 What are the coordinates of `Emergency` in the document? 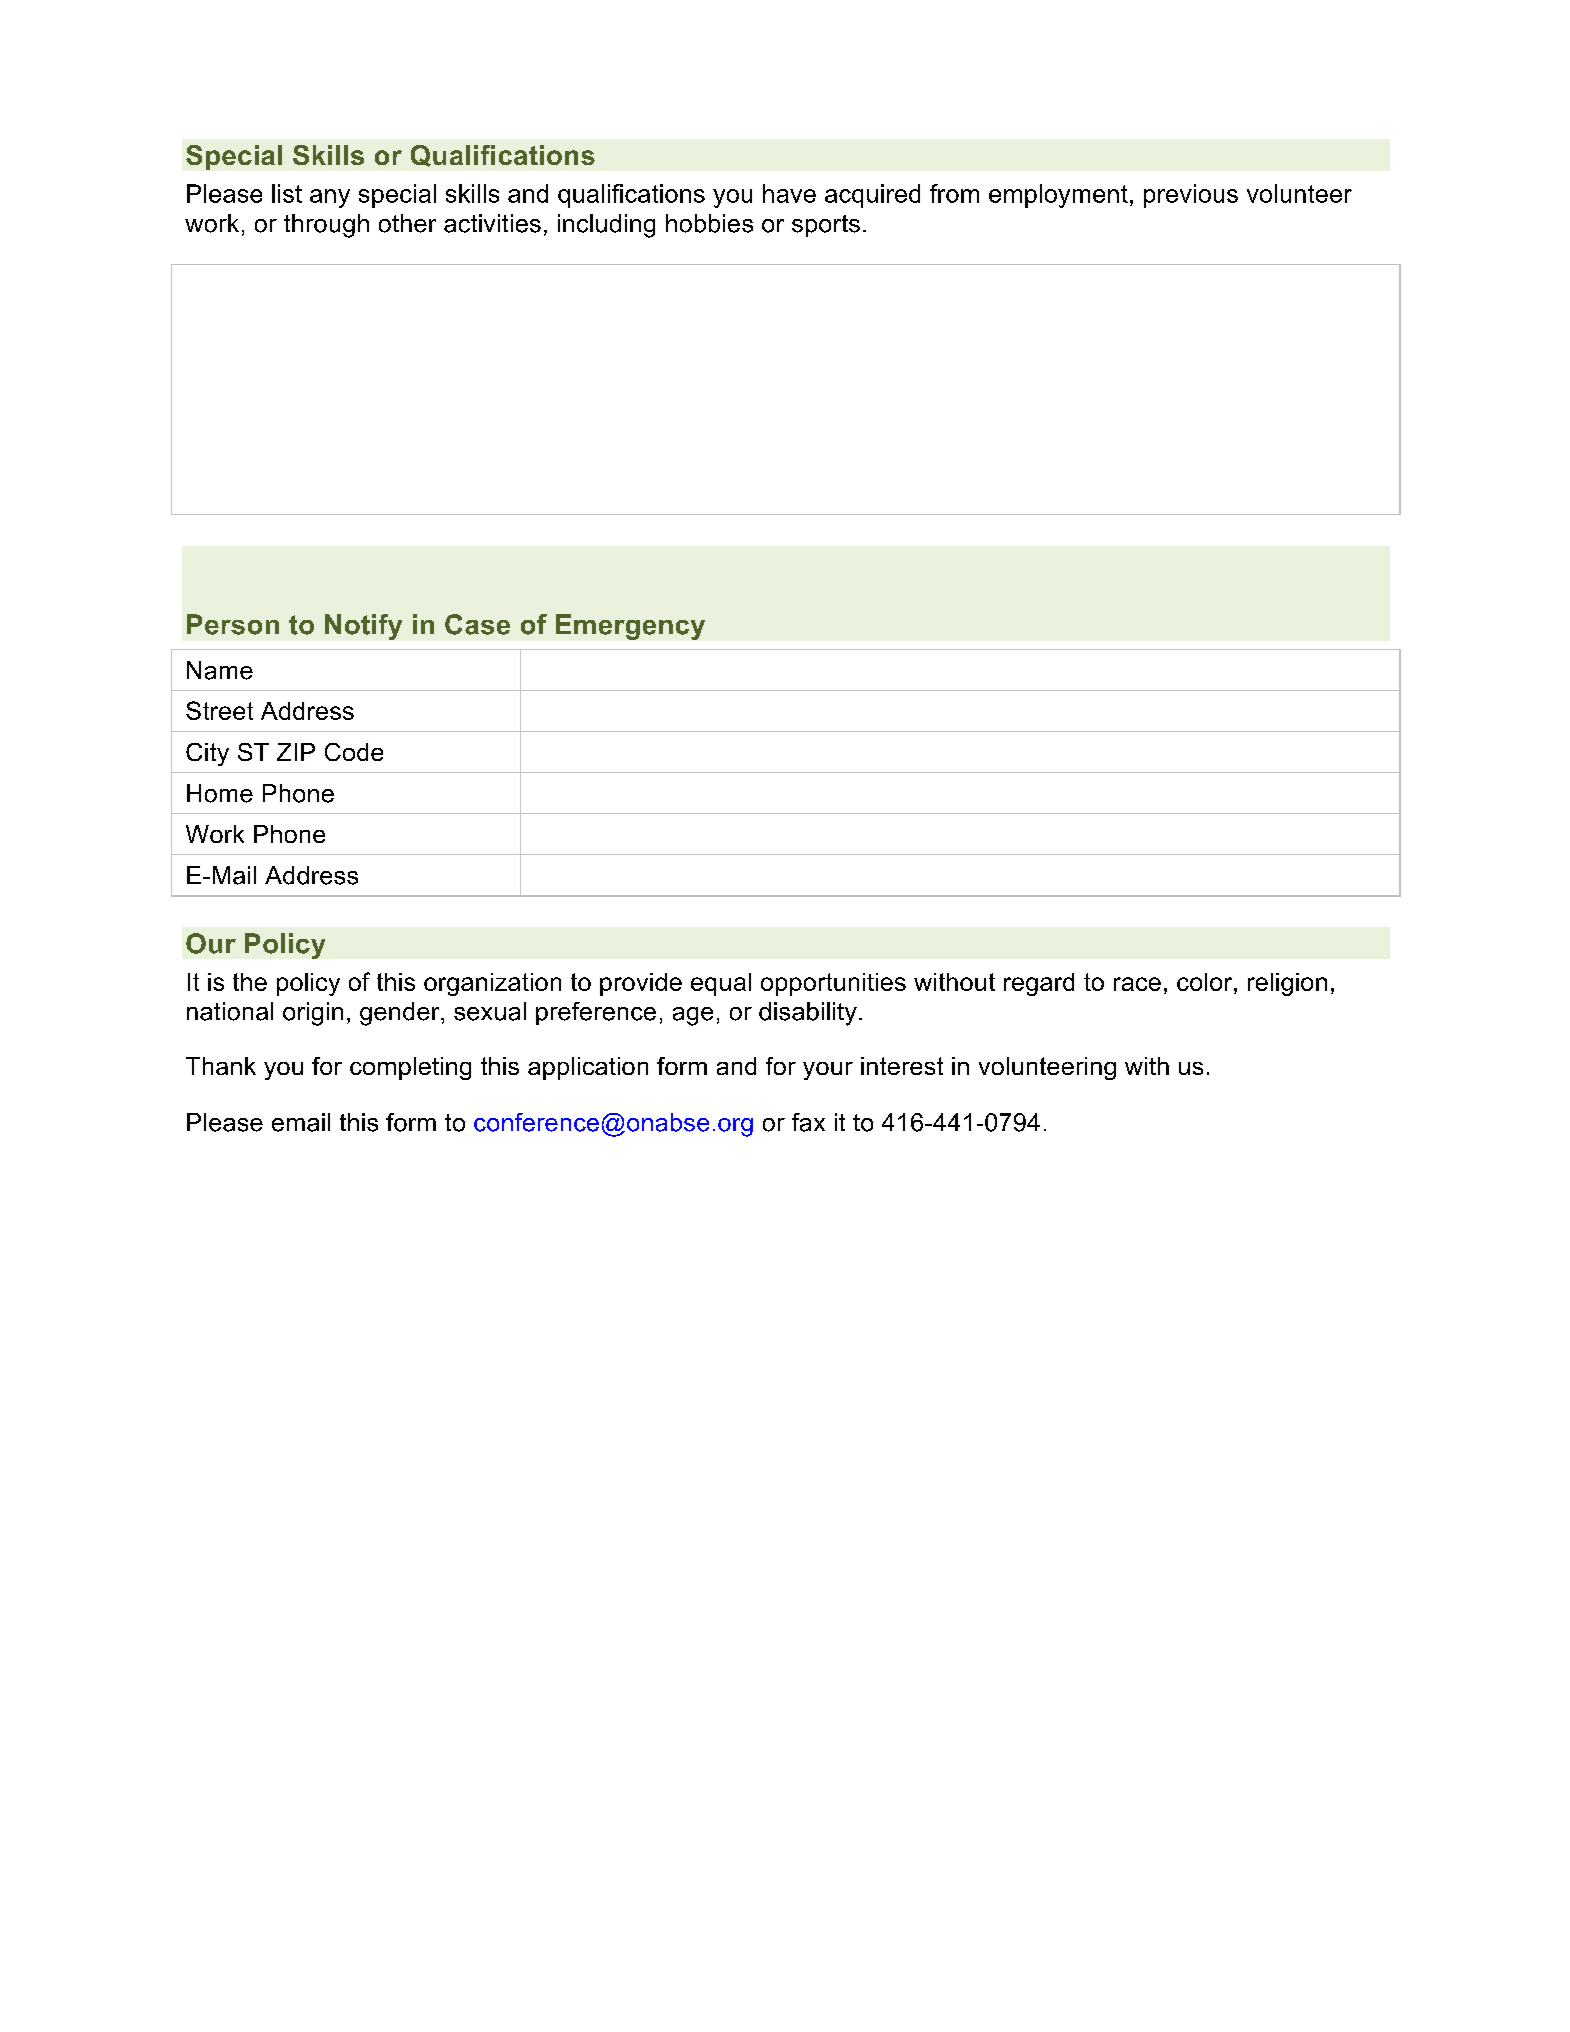 It's located at (630, 627).
